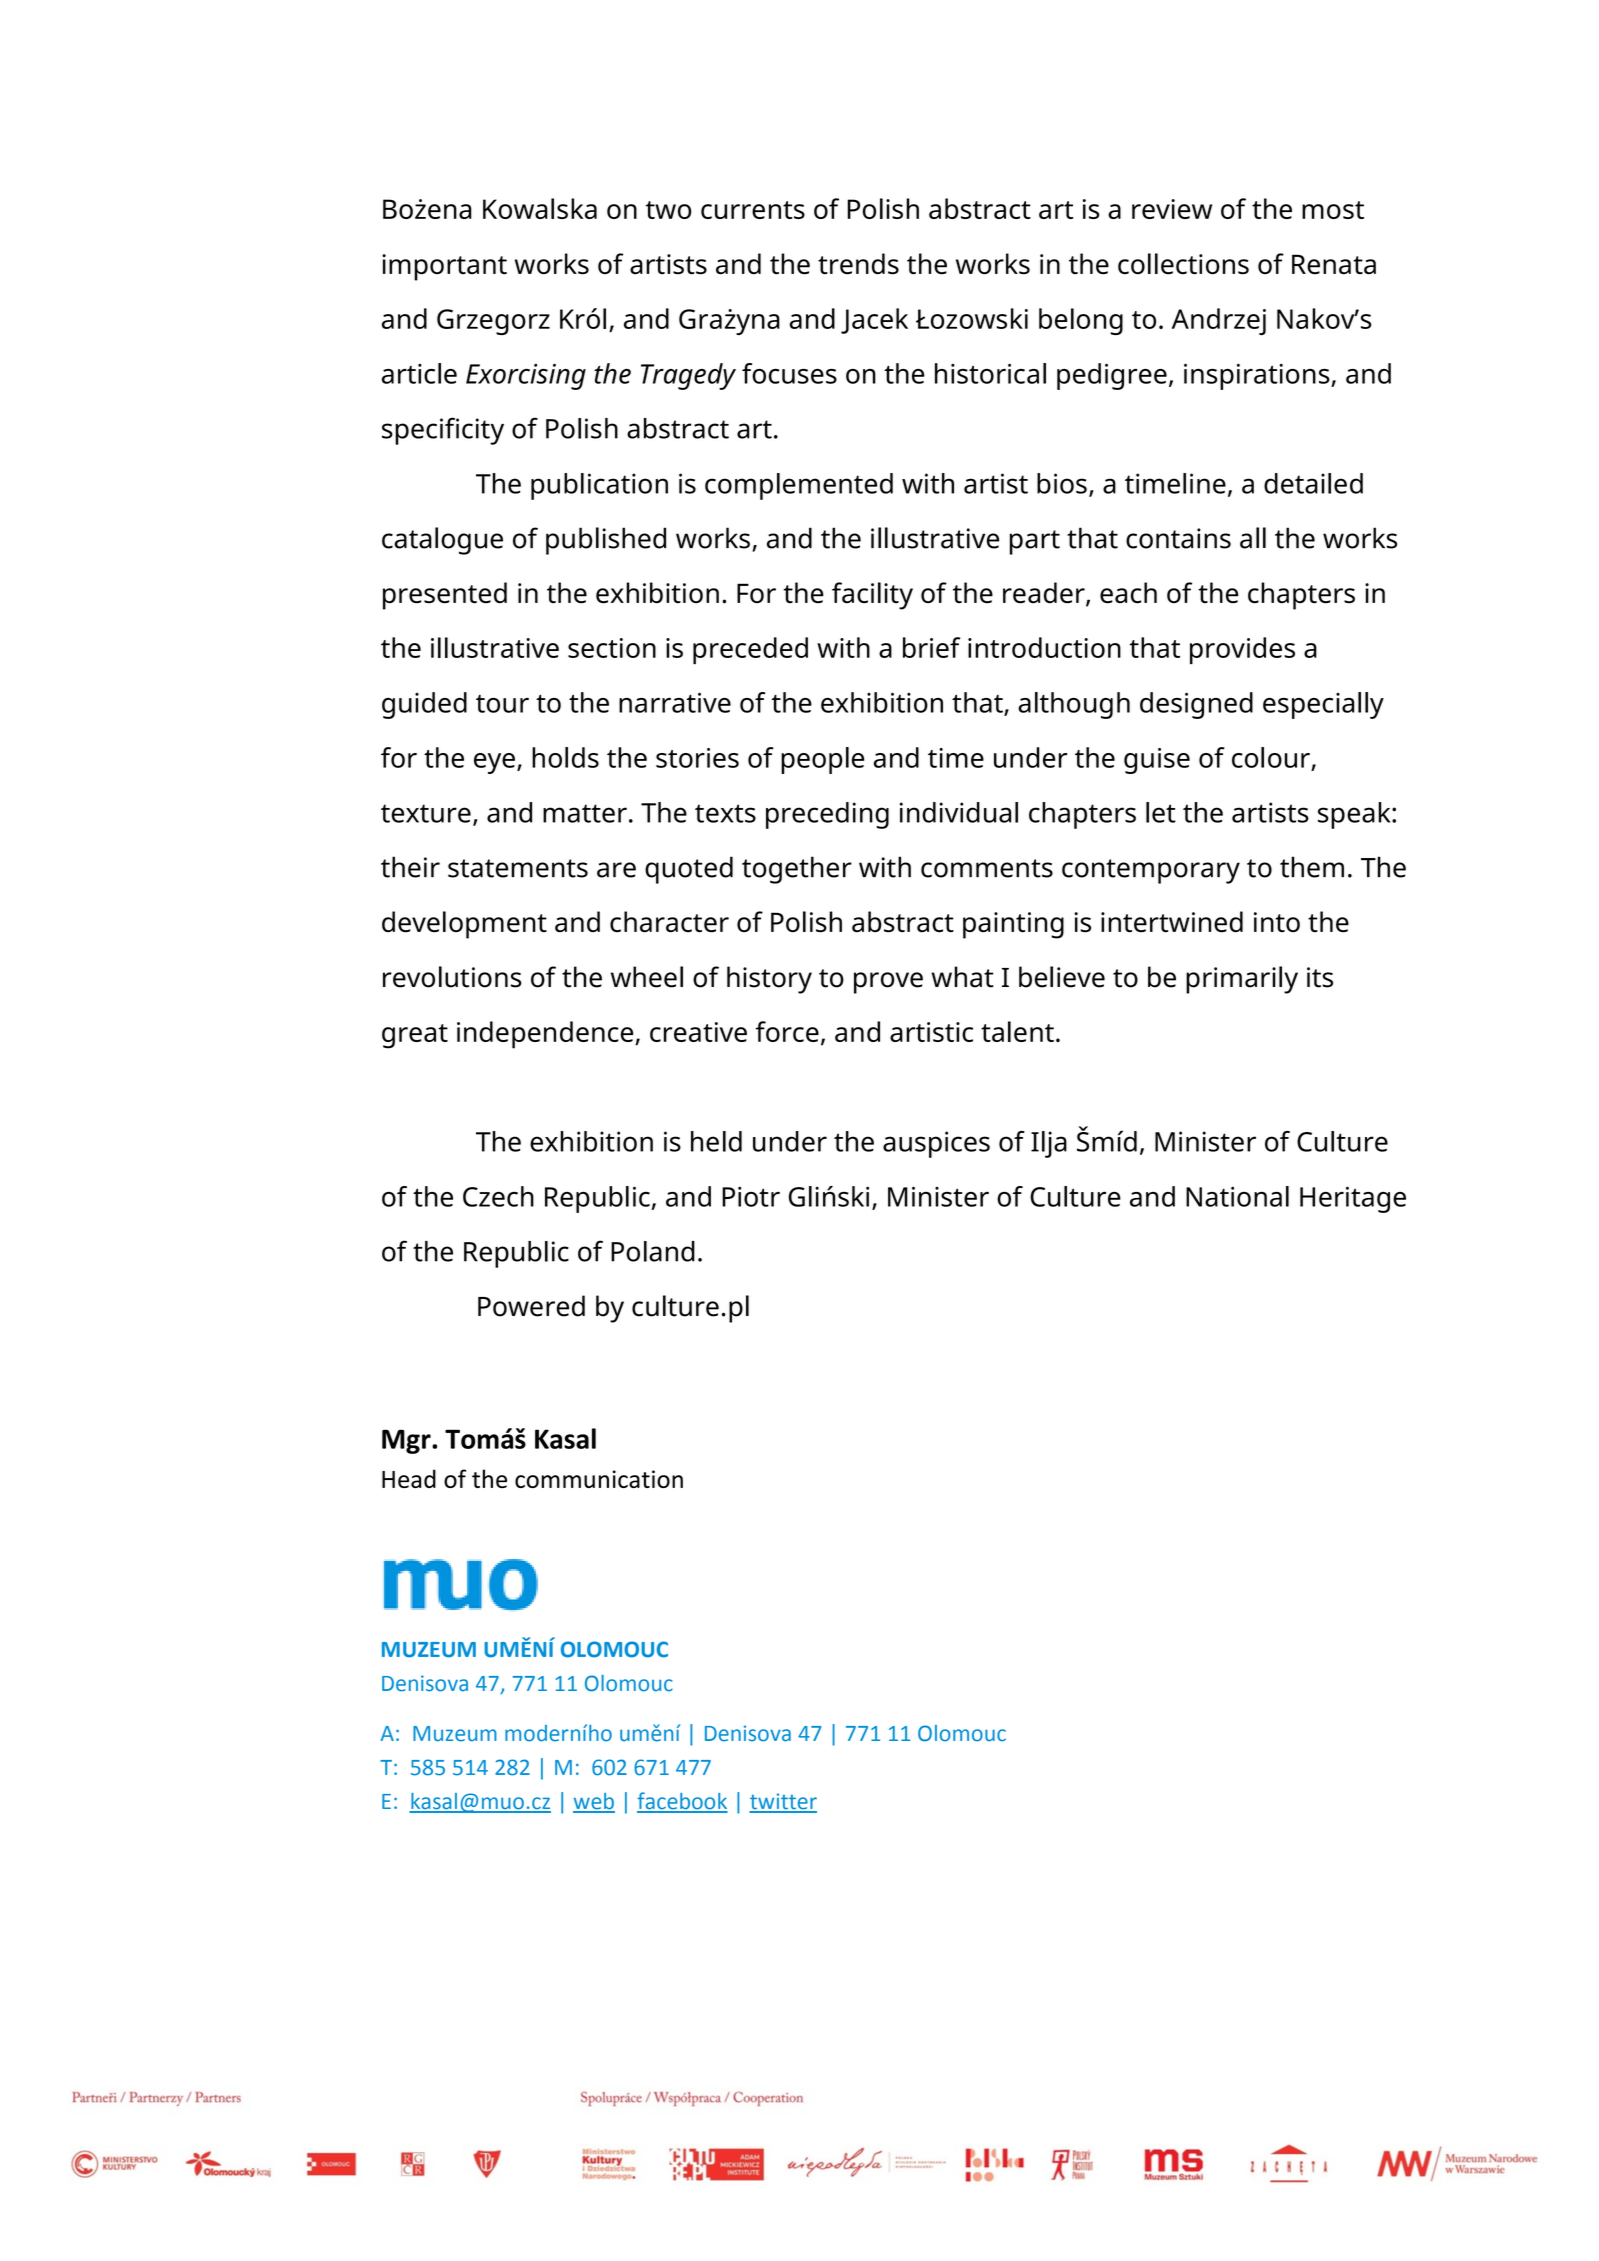  I want to click on twitter, so click(783, 1802).
